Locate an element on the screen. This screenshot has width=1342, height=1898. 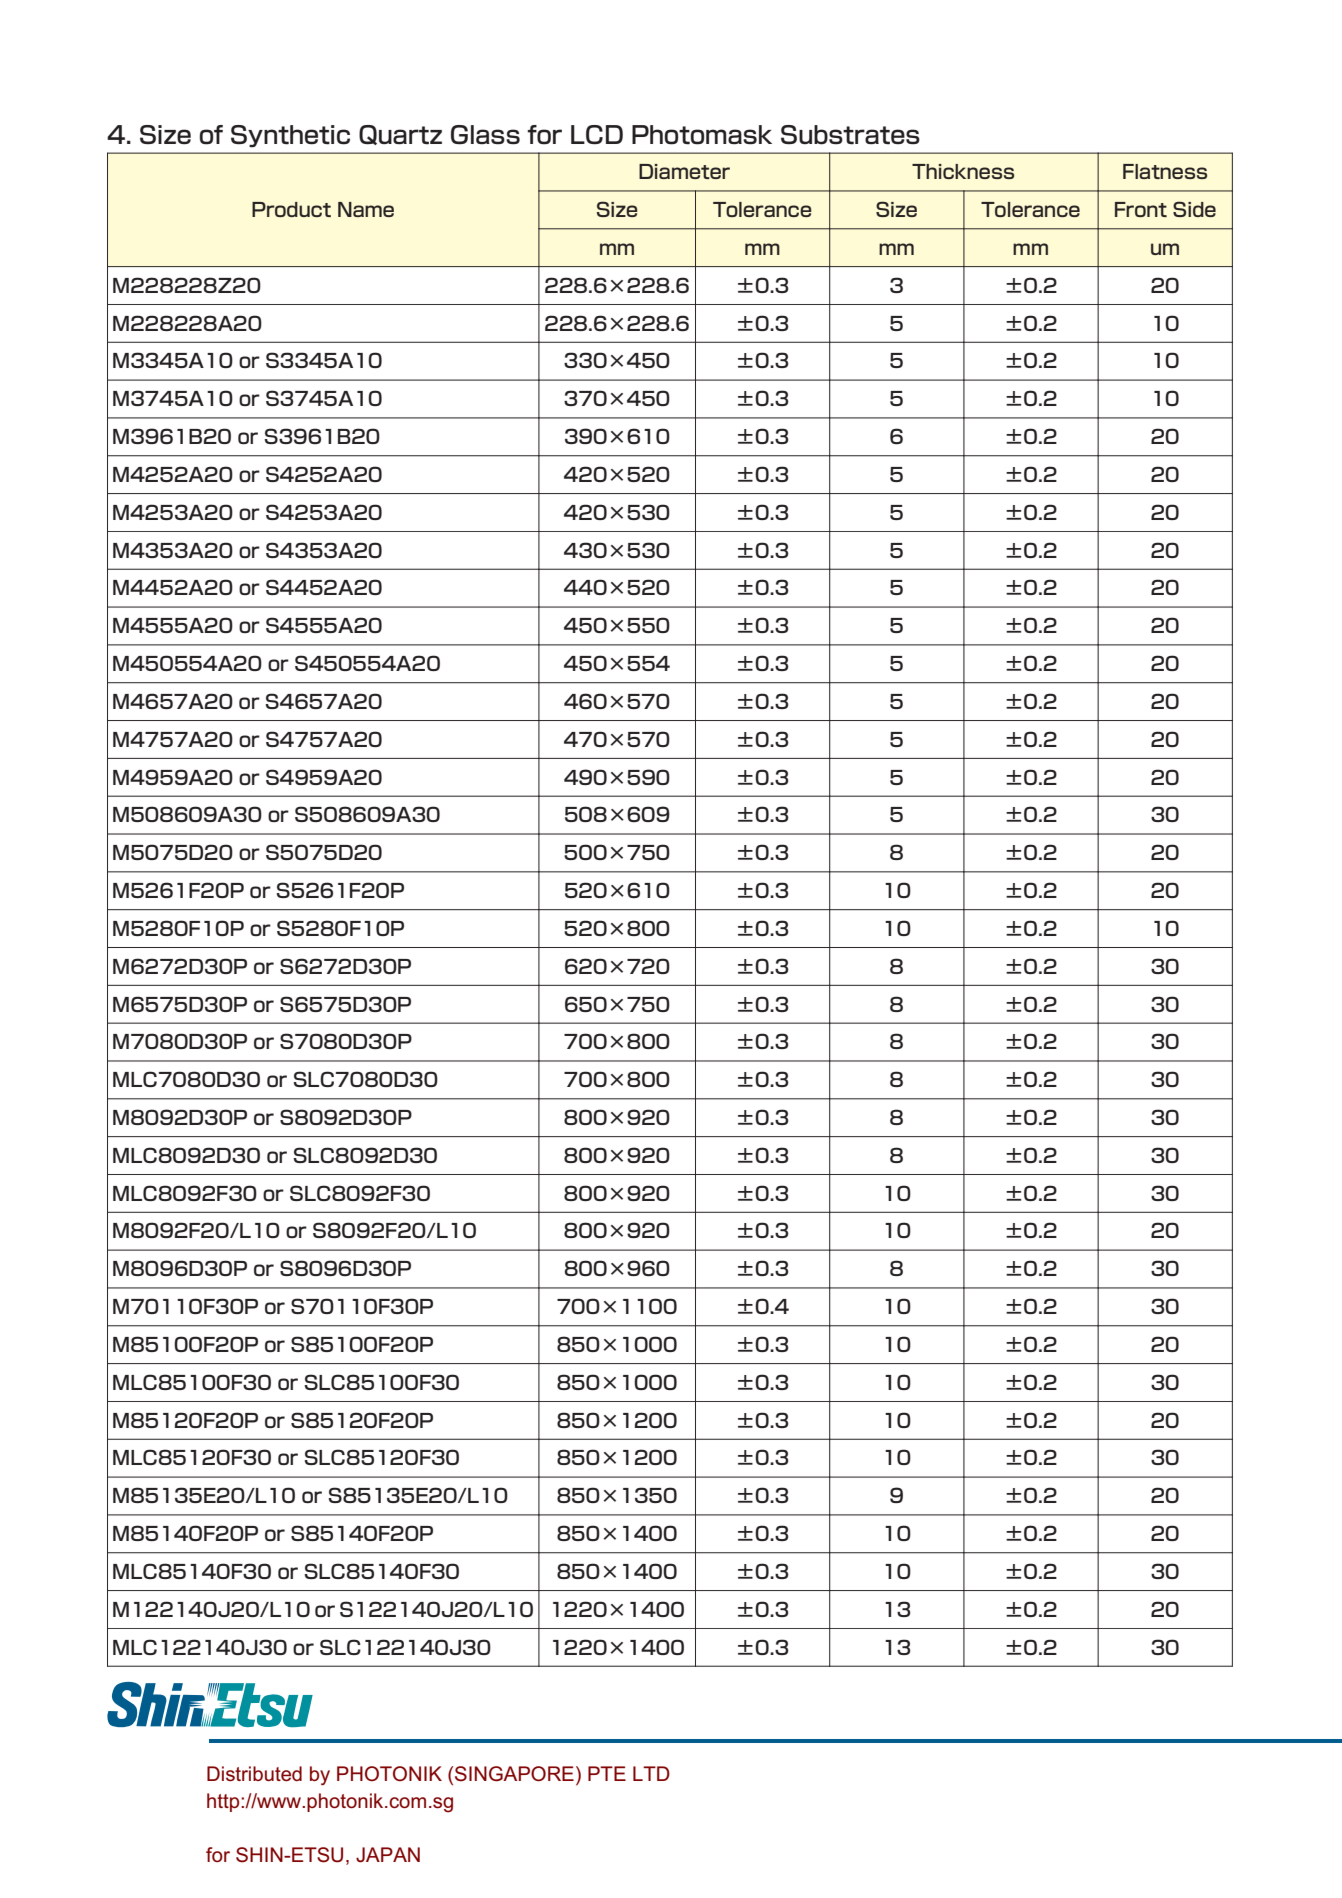
Name is located at coordinates (366, 209).
